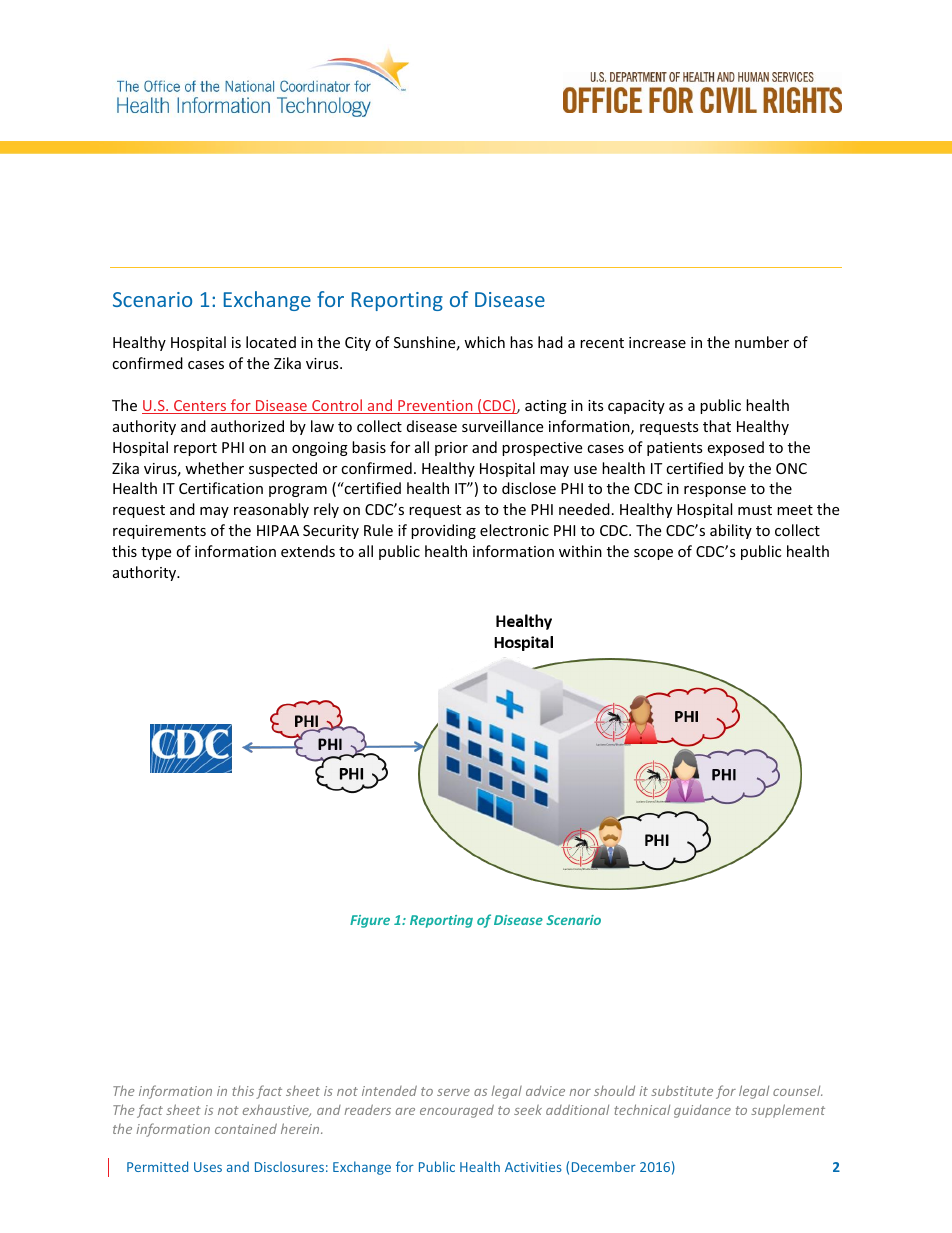  What do you see at coordinates (580, 551) in the page?
I see `within` at bounding box center [580, 551].
